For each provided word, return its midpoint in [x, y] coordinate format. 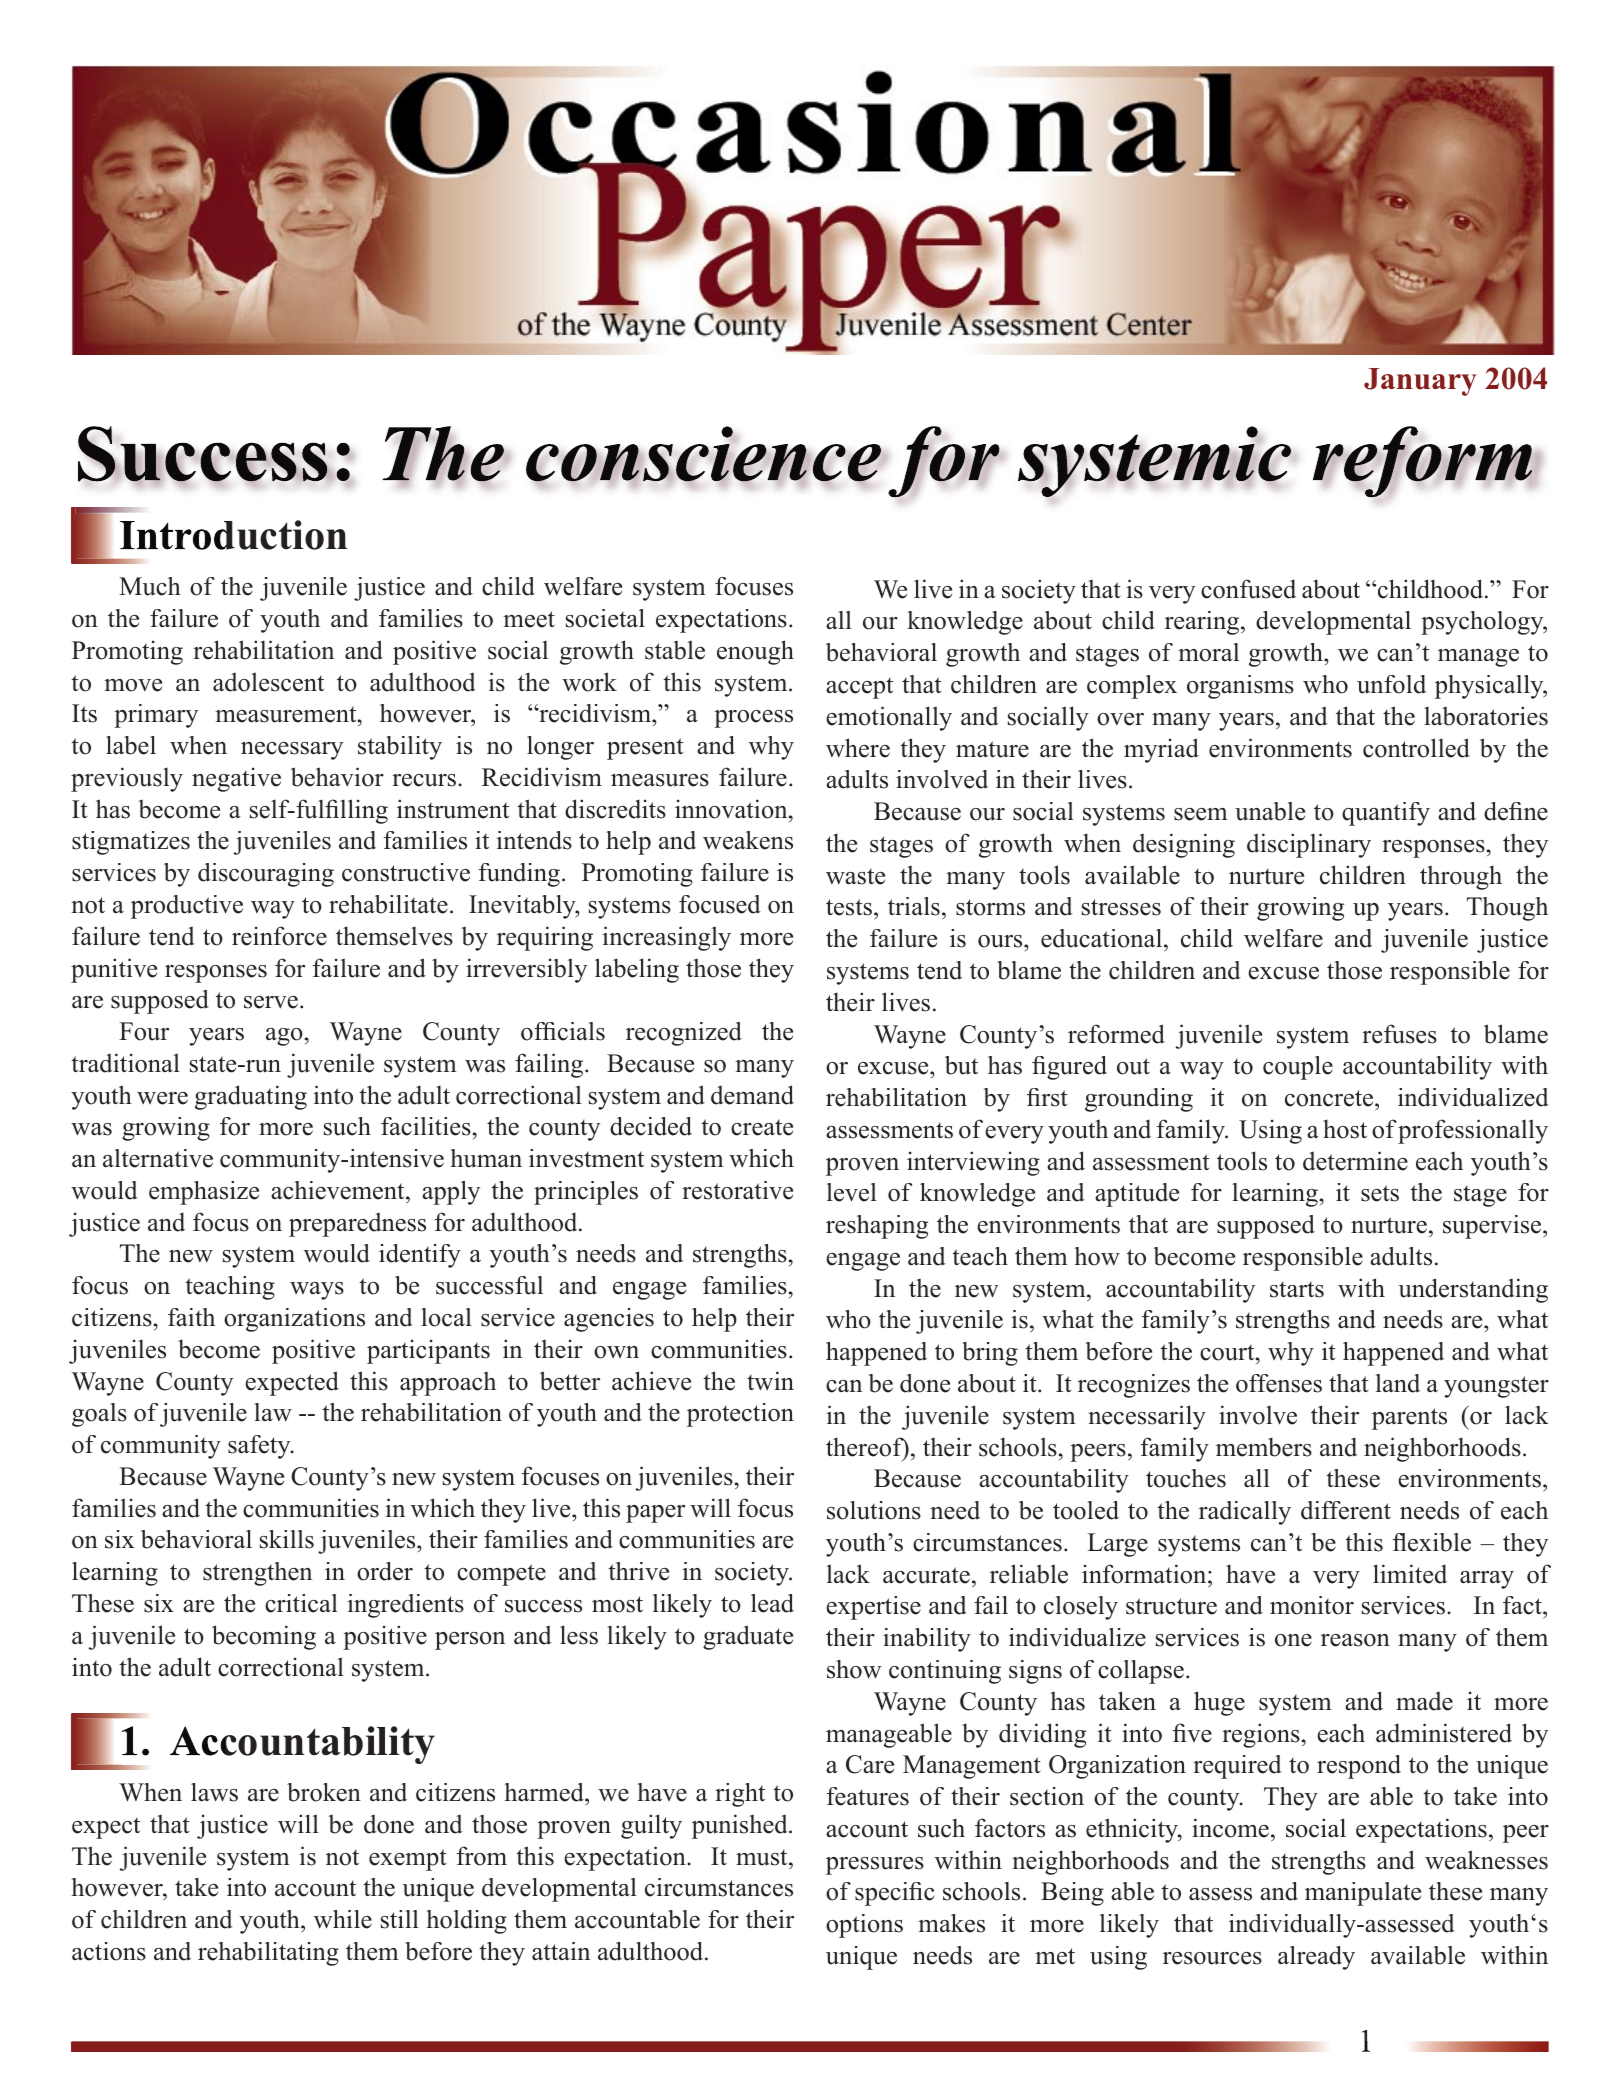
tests [849, 907]
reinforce [279, 936]
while [343, 1919]
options [864, 1926]
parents [1409, 1419]
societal [605, 618]
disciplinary [1309, 845]
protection [740, 1415]
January [1420, 382]
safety [260, 1447]
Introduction [234, 535]
